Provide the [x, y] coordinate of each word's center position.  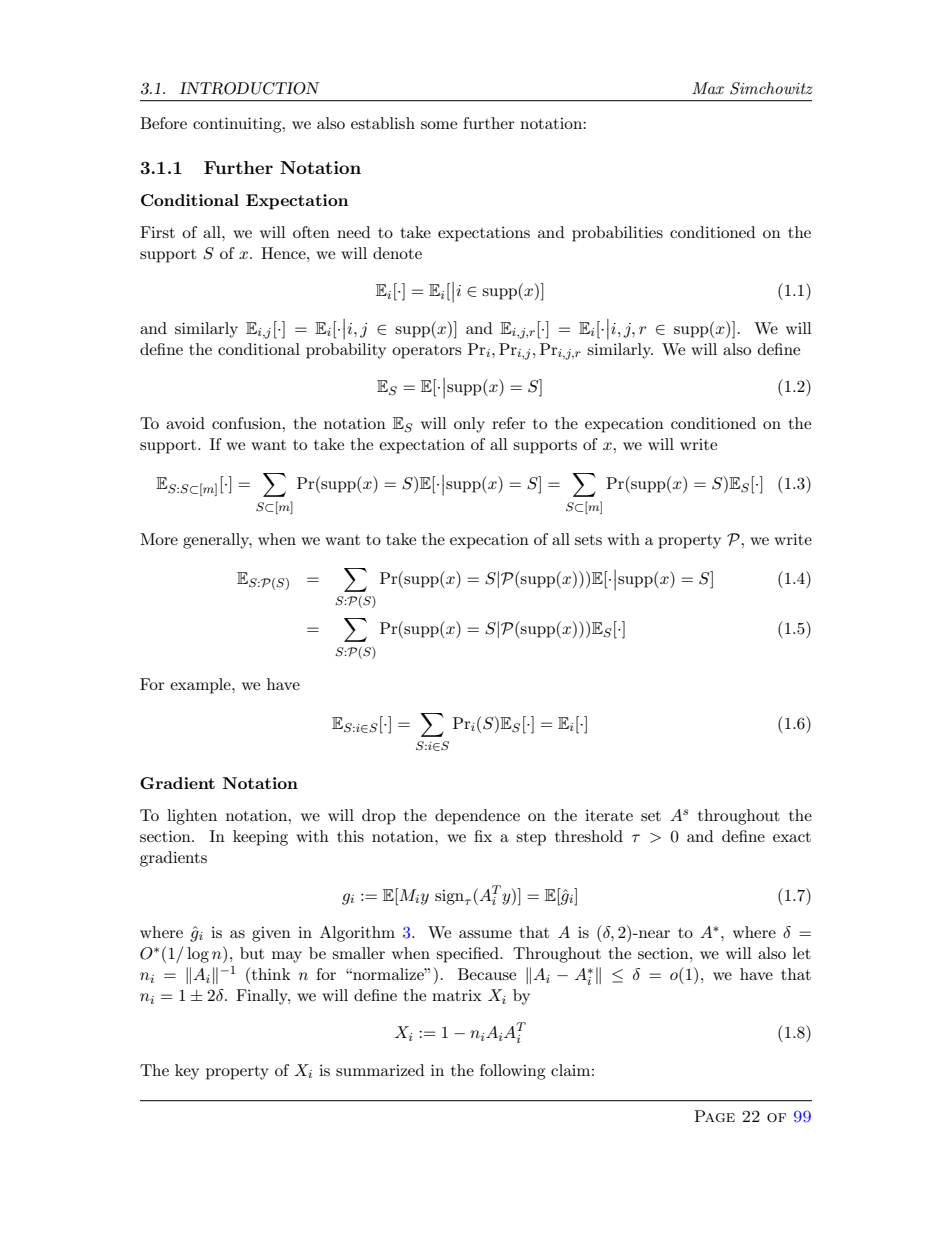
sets [588, 540]
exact [792, 837]
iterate [609, 815]
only [469, 425]
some [439, 125]
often [311, 232]
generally [217, 541]
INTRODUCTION [250, 88]
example [201, 686]
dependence [477, 817]
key [187, 1072]
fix [483, 836]
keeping [260, 838]
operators [426, 352]
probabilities [617, 234]
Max [708, 88]
